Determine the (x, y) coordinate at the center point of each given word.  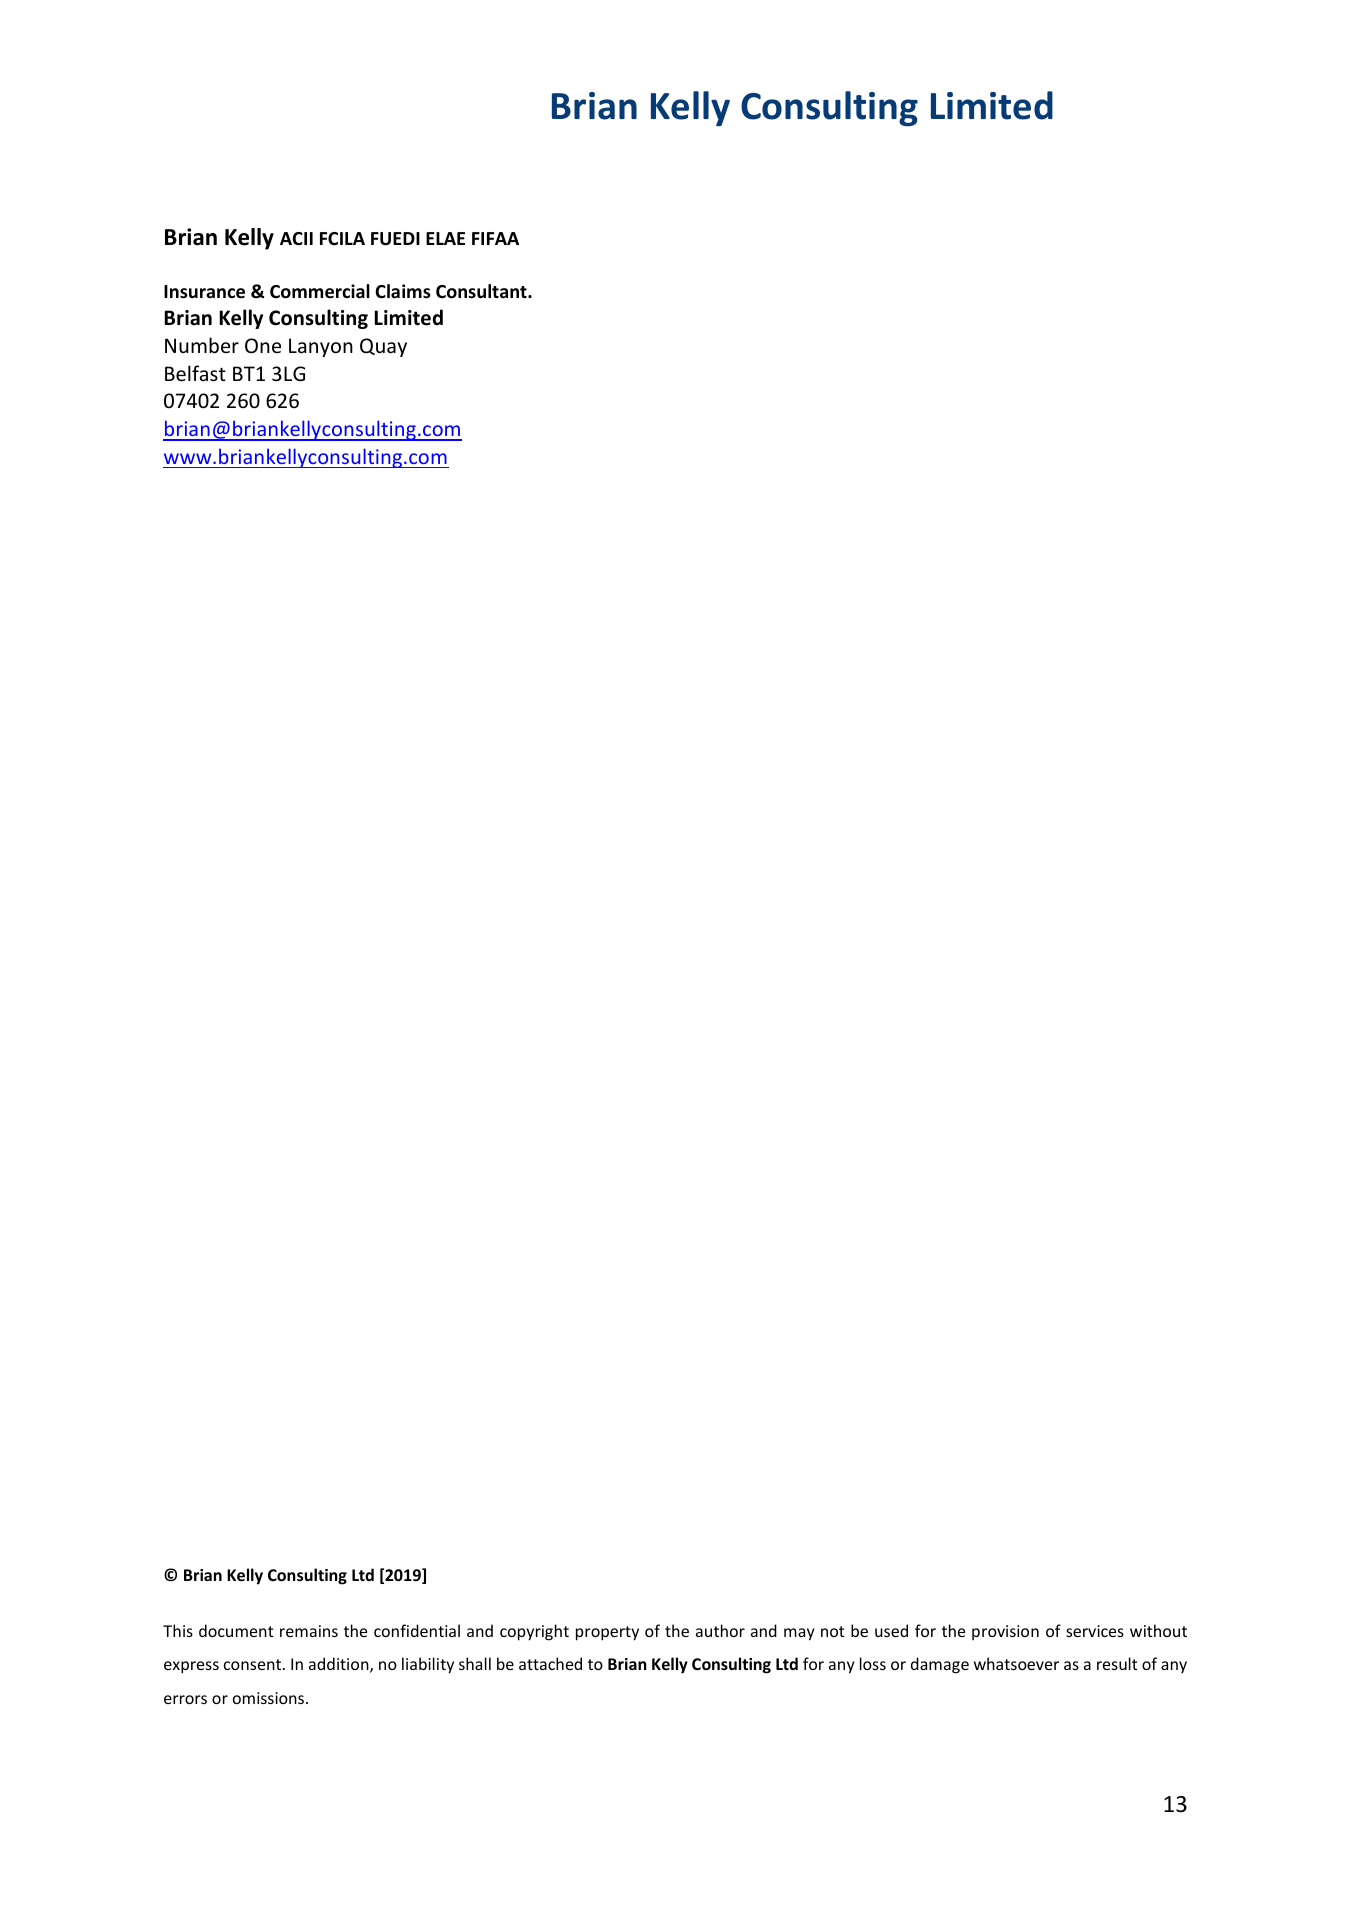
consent (254, 1664)
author (720, 1630)
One (263, 346)
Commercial (320, 291)
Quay (383, 347)
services (1095, 1631)
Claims (403, 291)
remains (309, 1631)
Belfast (195, 373)
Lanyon (321, 347)
